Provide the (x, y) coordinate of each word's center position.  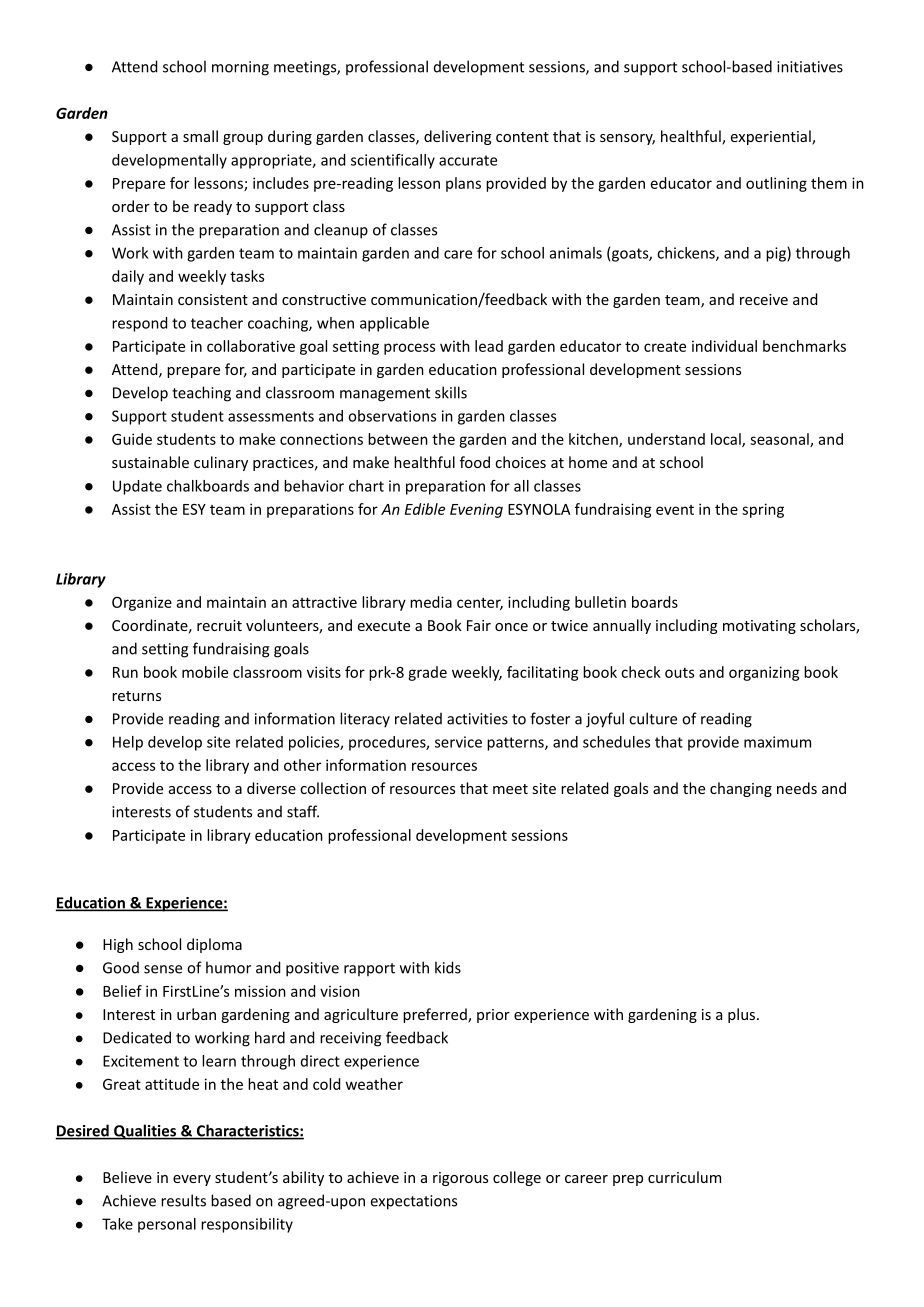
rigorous (460, 1179)
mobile (205, 672)
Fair (479, 625)
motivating (759, 627)
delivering (458, 137)
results (183, 1200)
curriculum (684, 1177)
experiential (772, 137)
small (200, 136)
